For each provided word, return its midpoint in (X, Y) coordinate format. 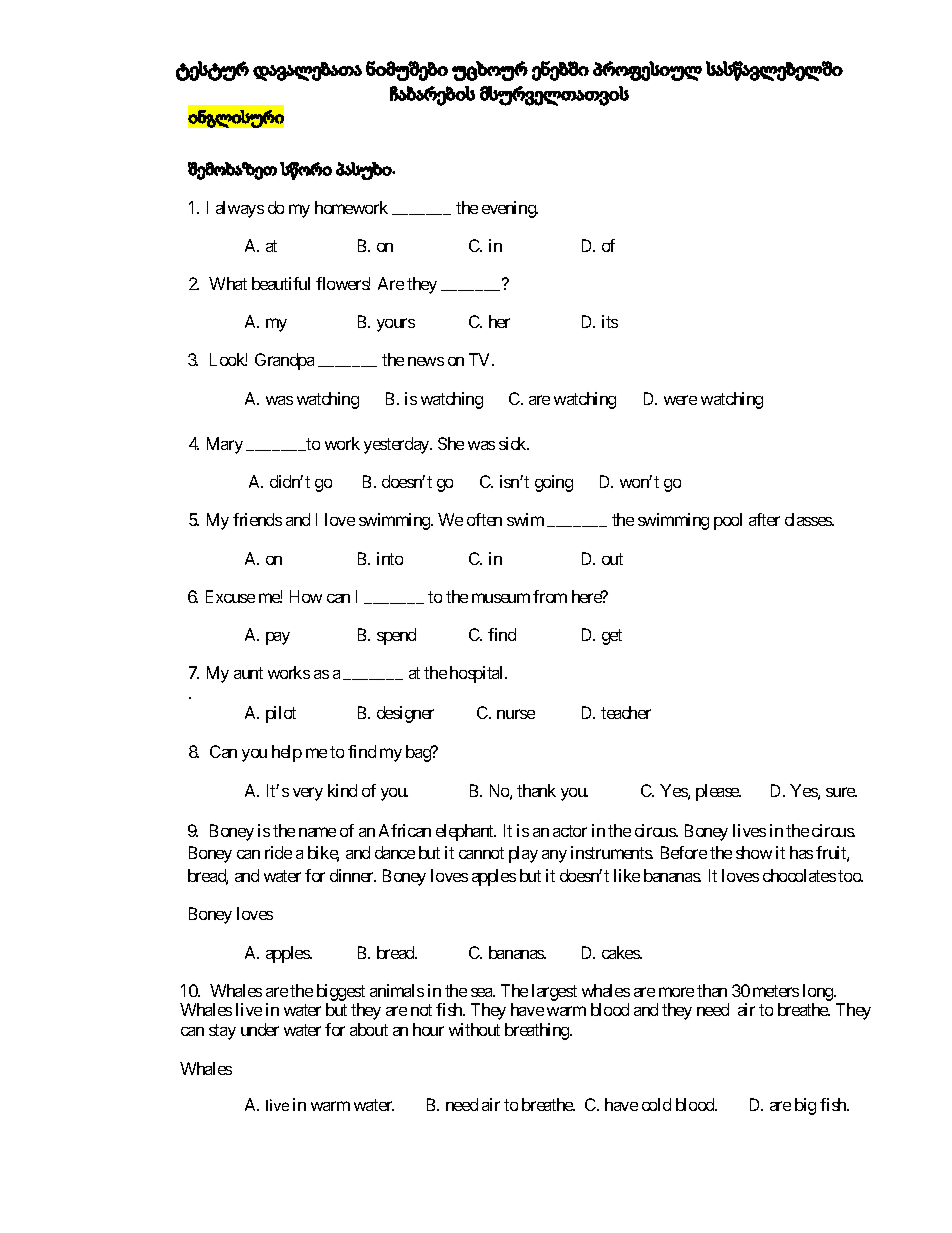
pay (278, 638)
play (523, 854)
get (612, 637)
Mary (225, 445)
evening (510, 209)
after (764, 519)
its (610, 321)
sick (514, 443)
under (260, 1029)
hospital (478, 674)
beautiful (281, 283)
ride (278, 852)
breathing (538, 1031)
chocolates (799, 875)
